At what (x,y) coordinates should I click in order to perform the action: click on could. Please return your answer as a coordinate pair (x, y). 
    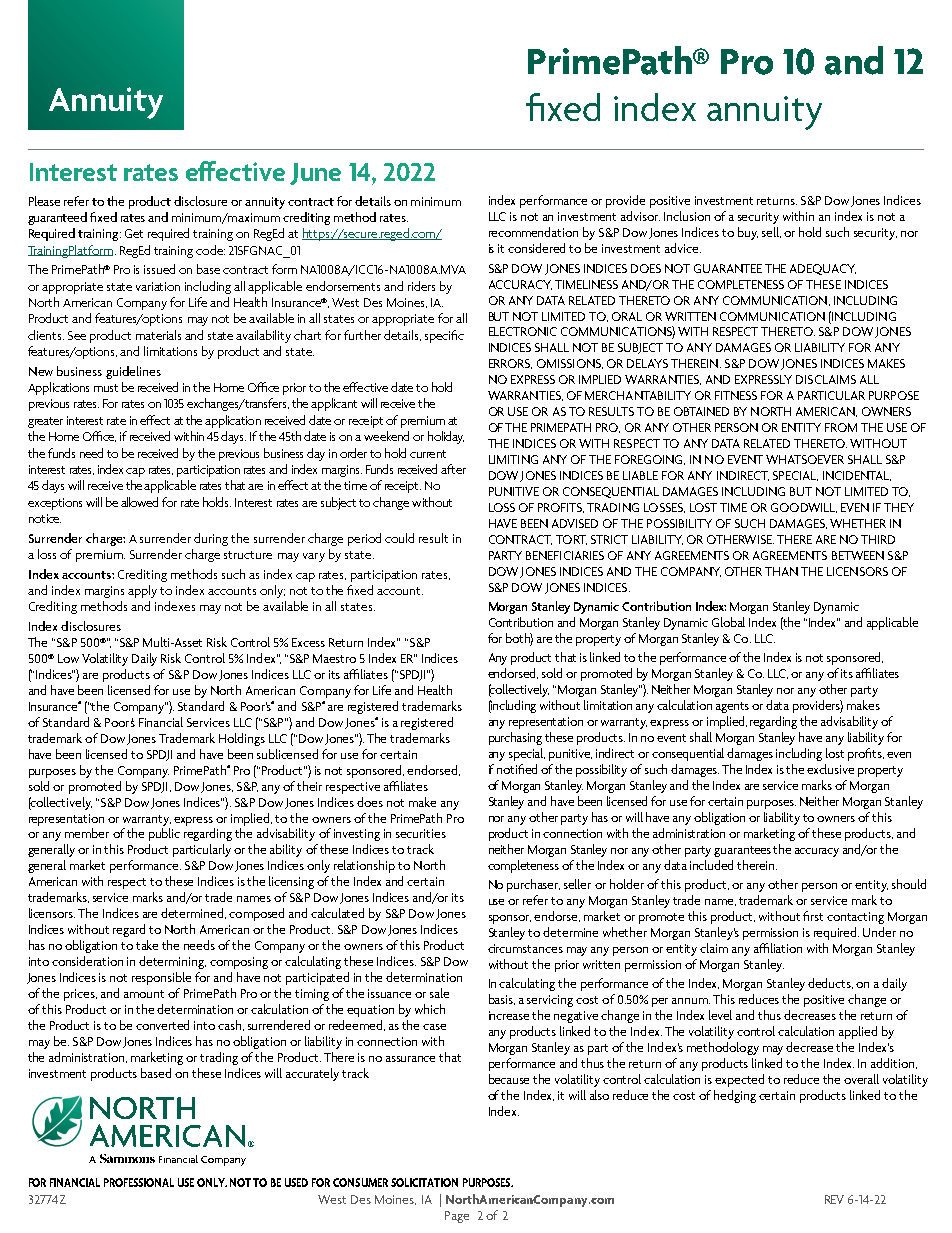
    Looking at the image, I should click on (399, 538).
